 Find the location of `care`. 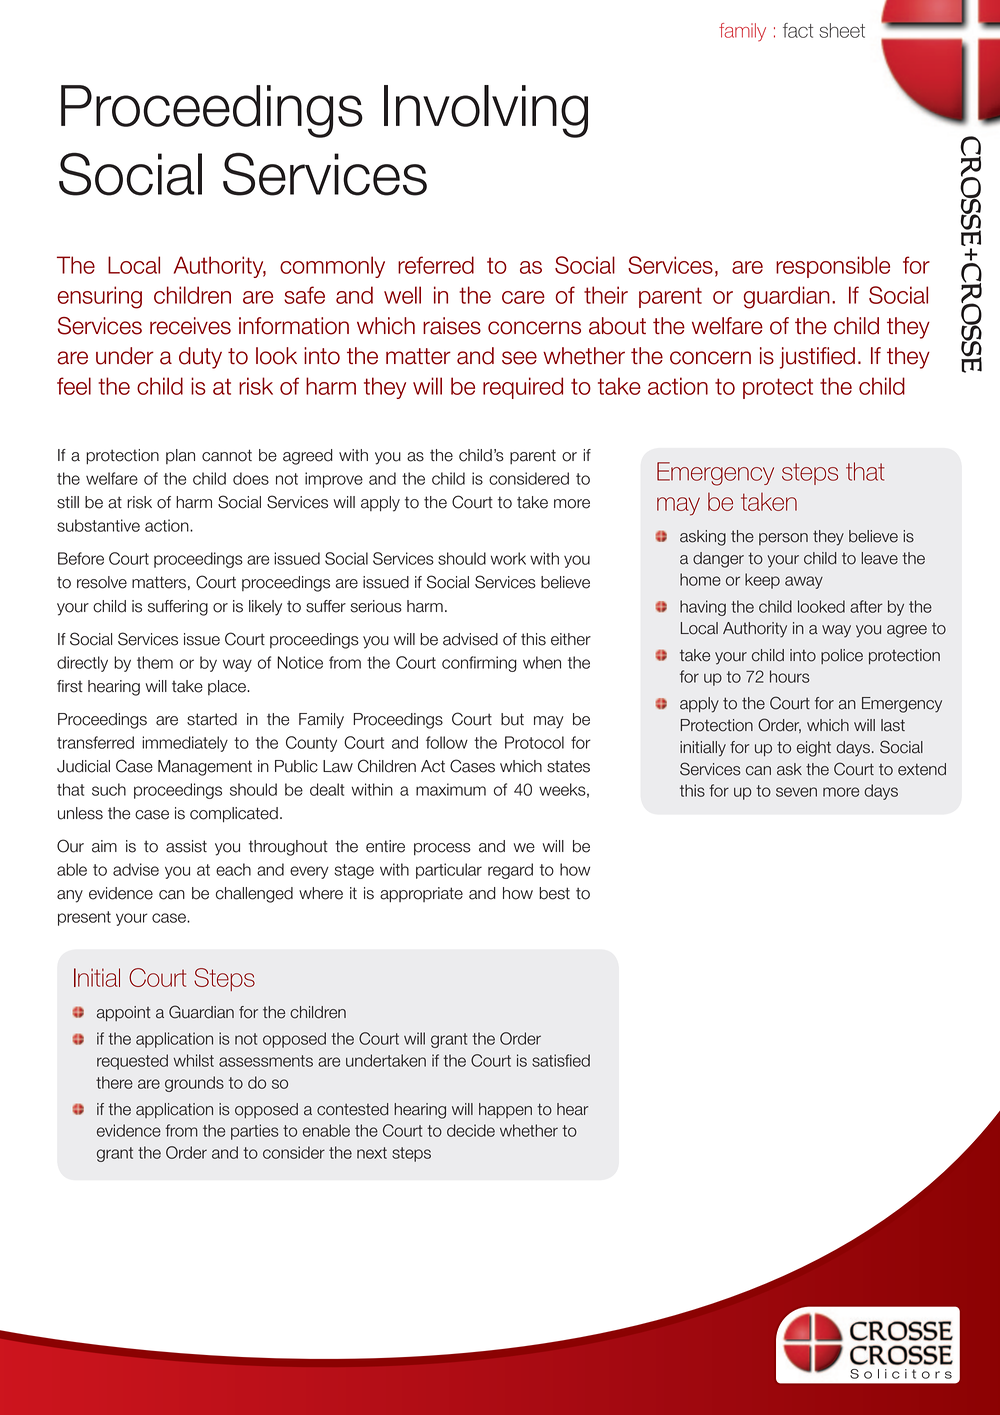

care is located at coordinates (523, 297).
